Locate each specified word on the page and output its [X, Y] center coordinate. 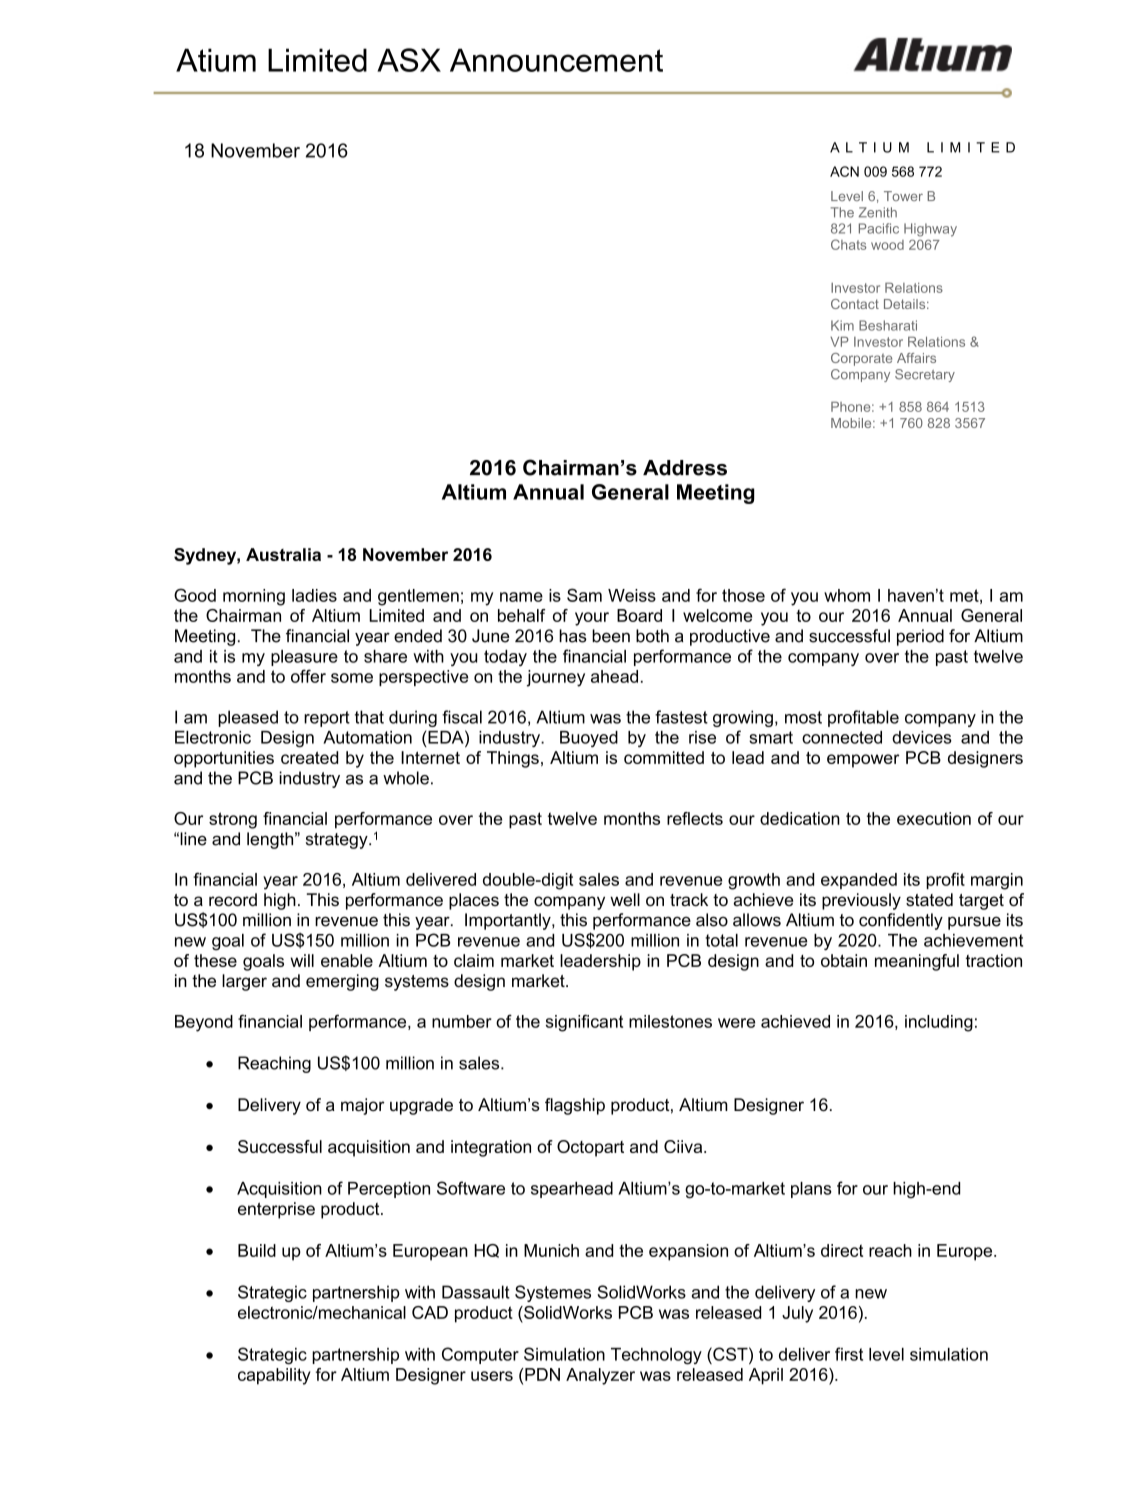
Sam [584, 595]
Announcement [556, 60]
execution [934, 818]
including [939, 1023]
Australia [283, 554]
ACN [844, 171]
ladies [314, 595]
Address [685, 468]
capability [274, 1376]
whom [847, 595]
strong [233, 820]
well [625, 899]
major [363, 1106]
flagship [575, 1106]
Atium [216, 60]
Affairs [916, 358]
